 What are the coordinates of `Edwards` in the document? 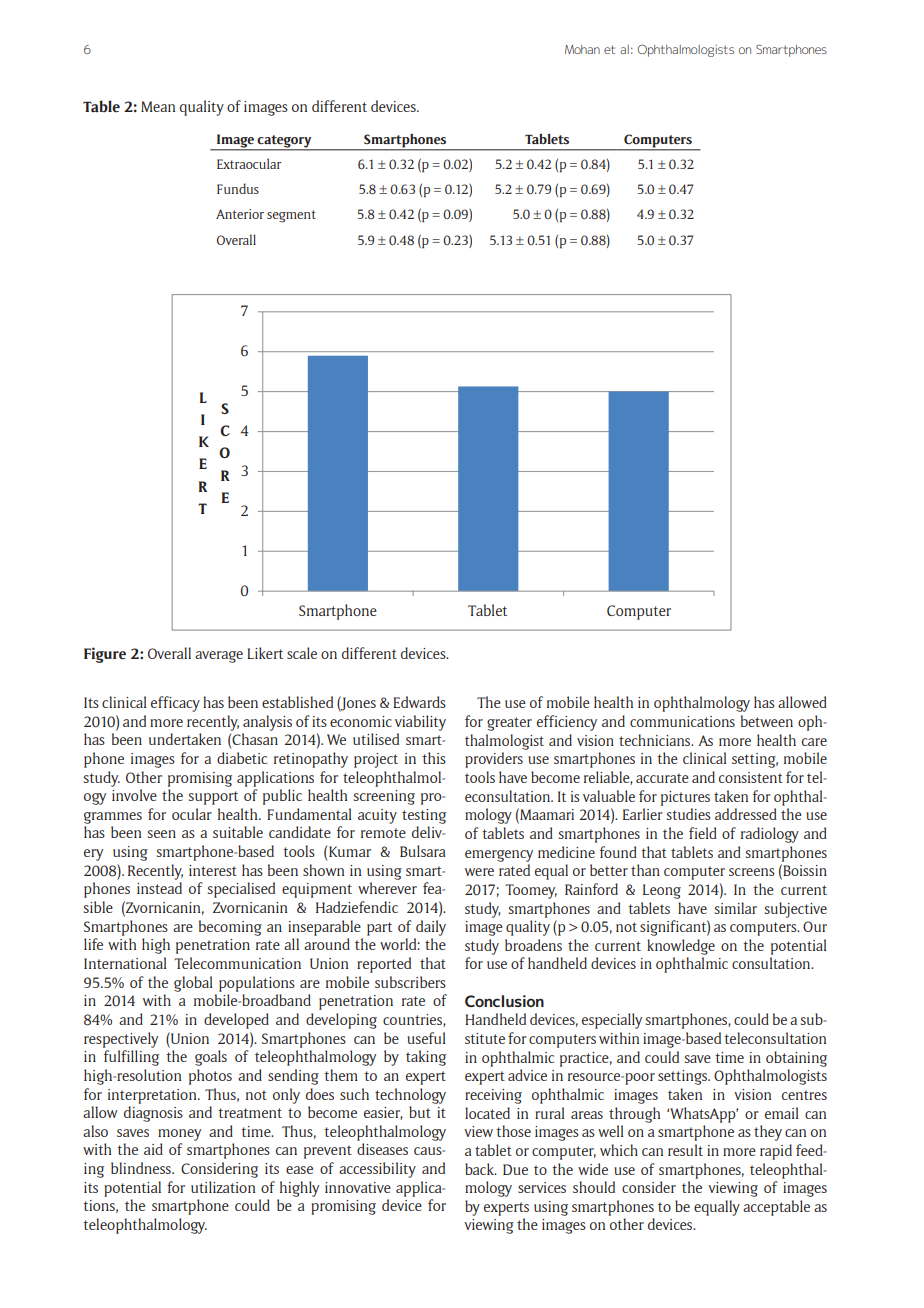 It's located at (419, 702).
